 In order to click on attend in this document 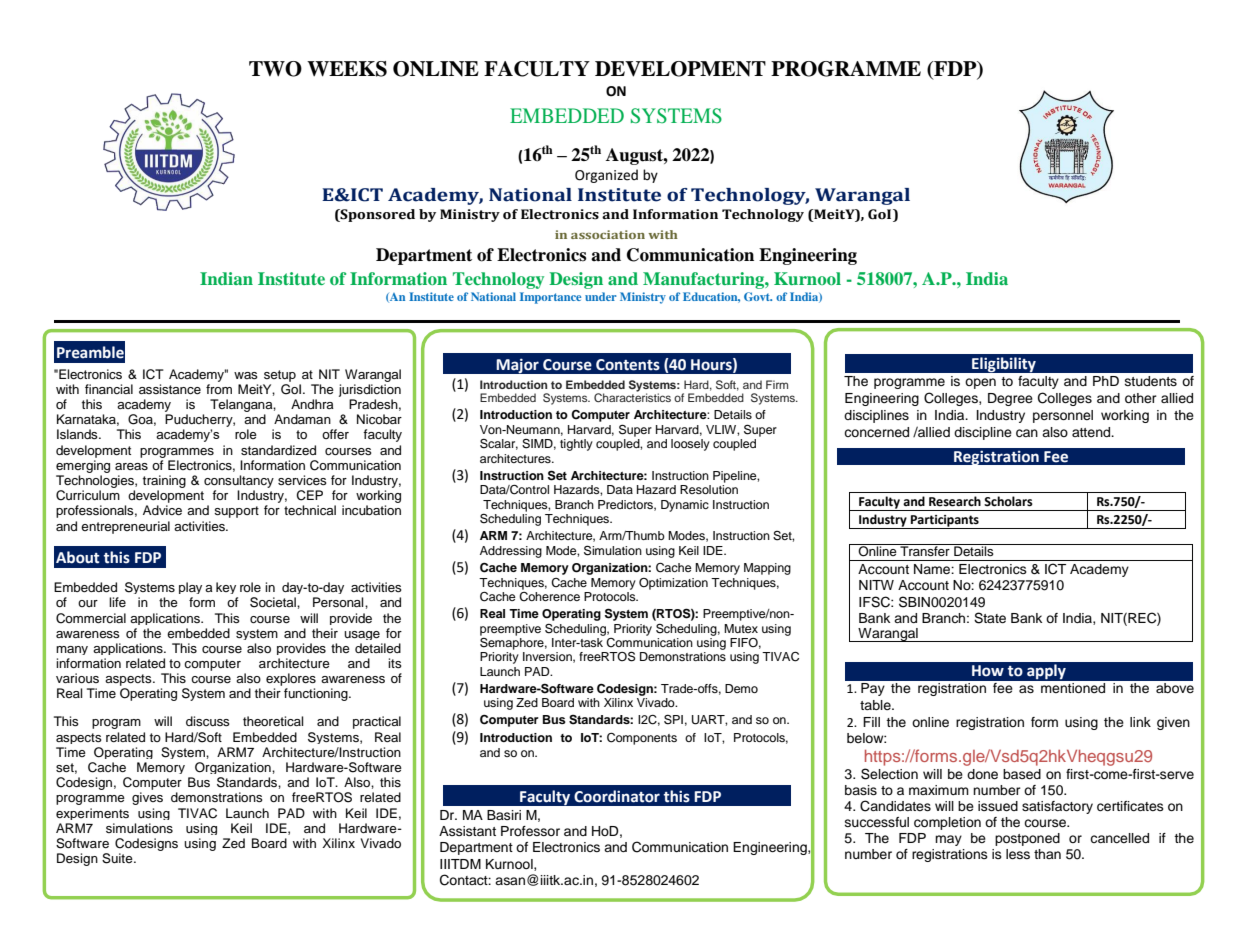, I will do `click(1092, 432)`.
